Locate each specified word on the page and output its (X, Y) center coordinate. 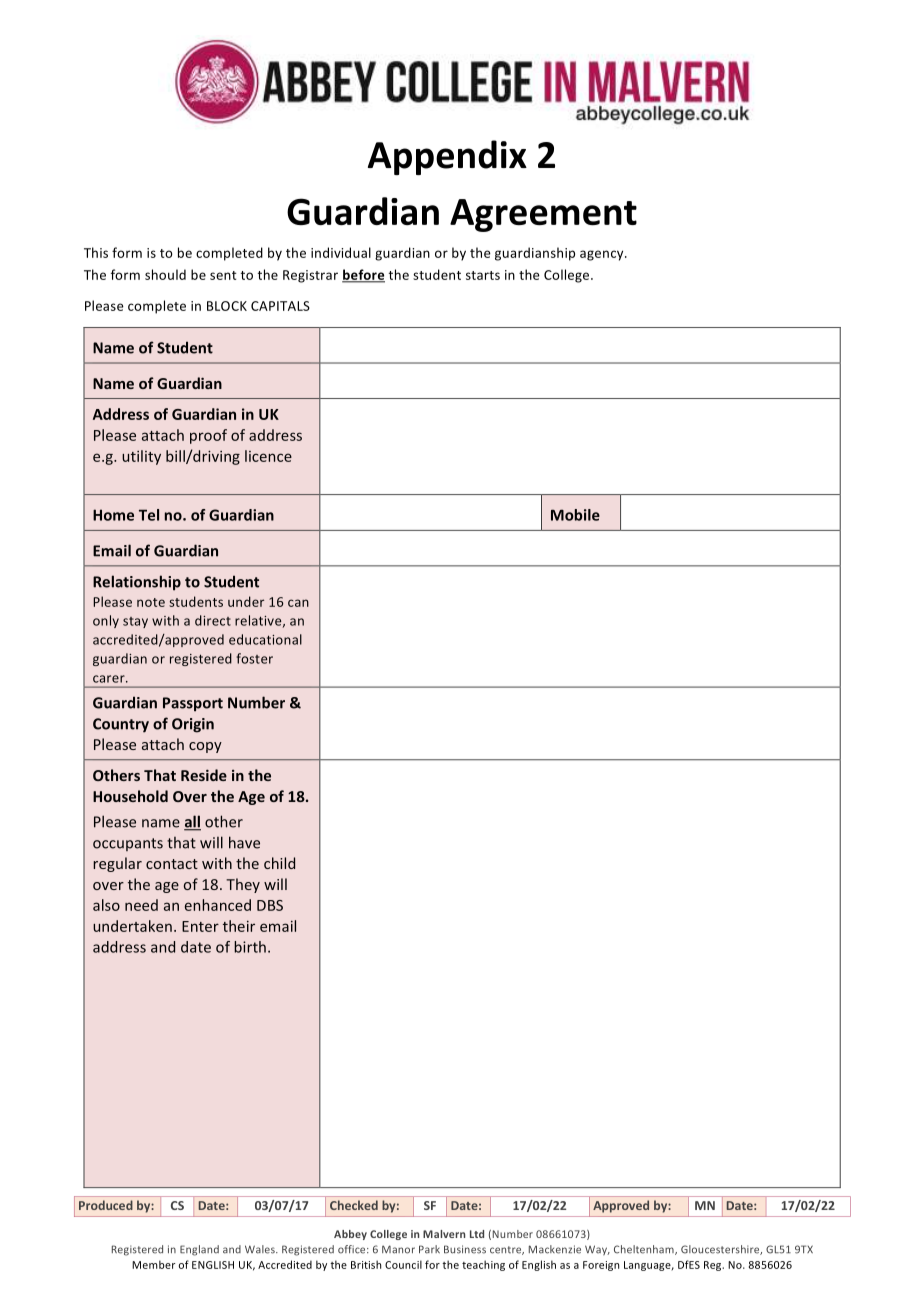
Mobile (575, 515)
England (199, 1250)
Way (597, 1250)
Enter (200, 926)
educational (265, 639)
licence (268, 456)
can (298, 603)
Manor (398, 1249)
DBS (270, 905)
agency (603, 255)
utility (141, 457)
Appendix (447, 157)
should (165, 274)
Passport (193, 704)
